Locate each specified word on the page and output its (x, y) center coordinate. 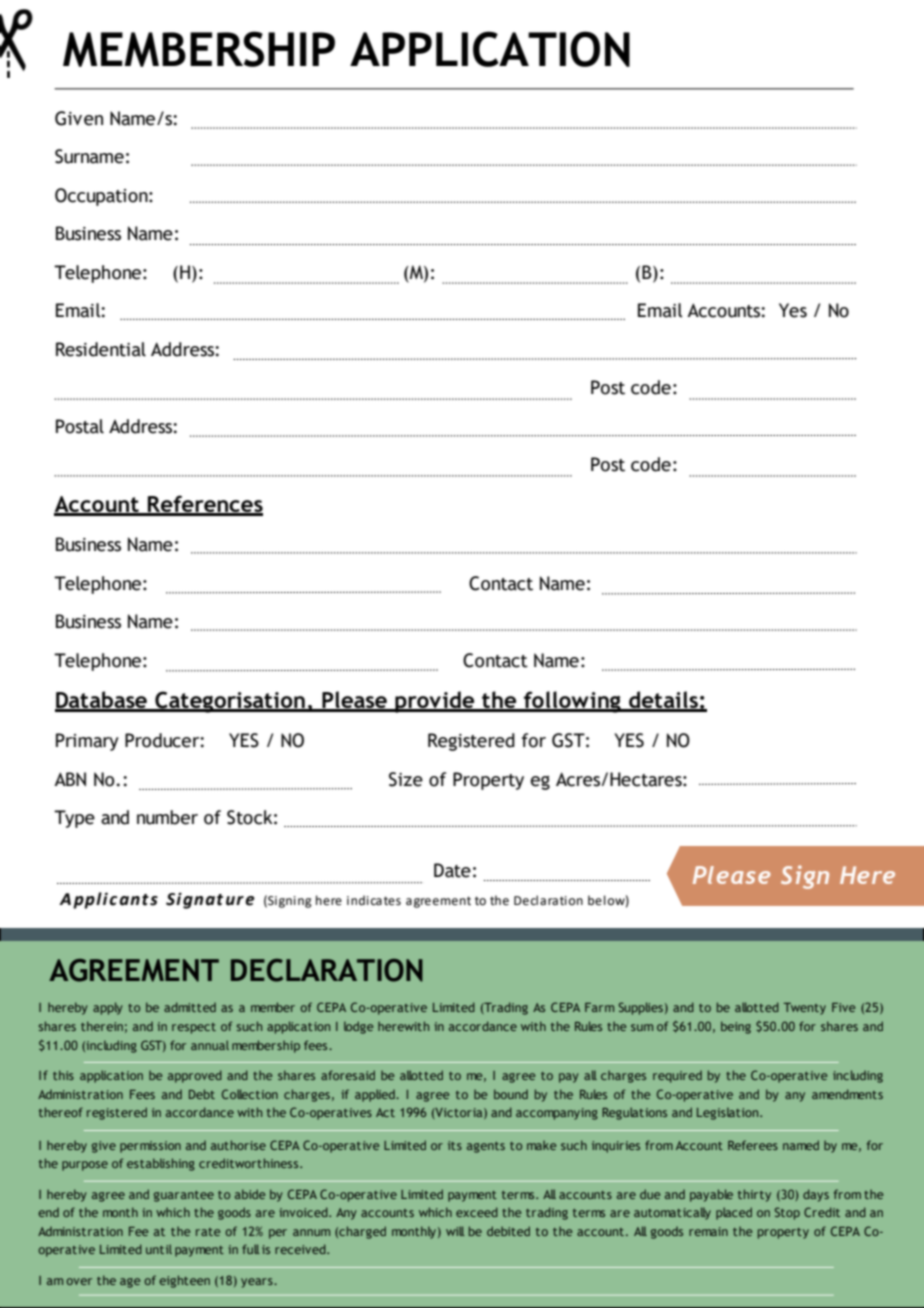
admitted (190, 1007)
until (159, 1249)
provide (435, 702)
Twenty (805, 1009)
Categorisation (230, 702)
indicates (374, 900)
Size (406, 779)
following (572, 702)
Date (452, 870)
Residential (101, 349)
